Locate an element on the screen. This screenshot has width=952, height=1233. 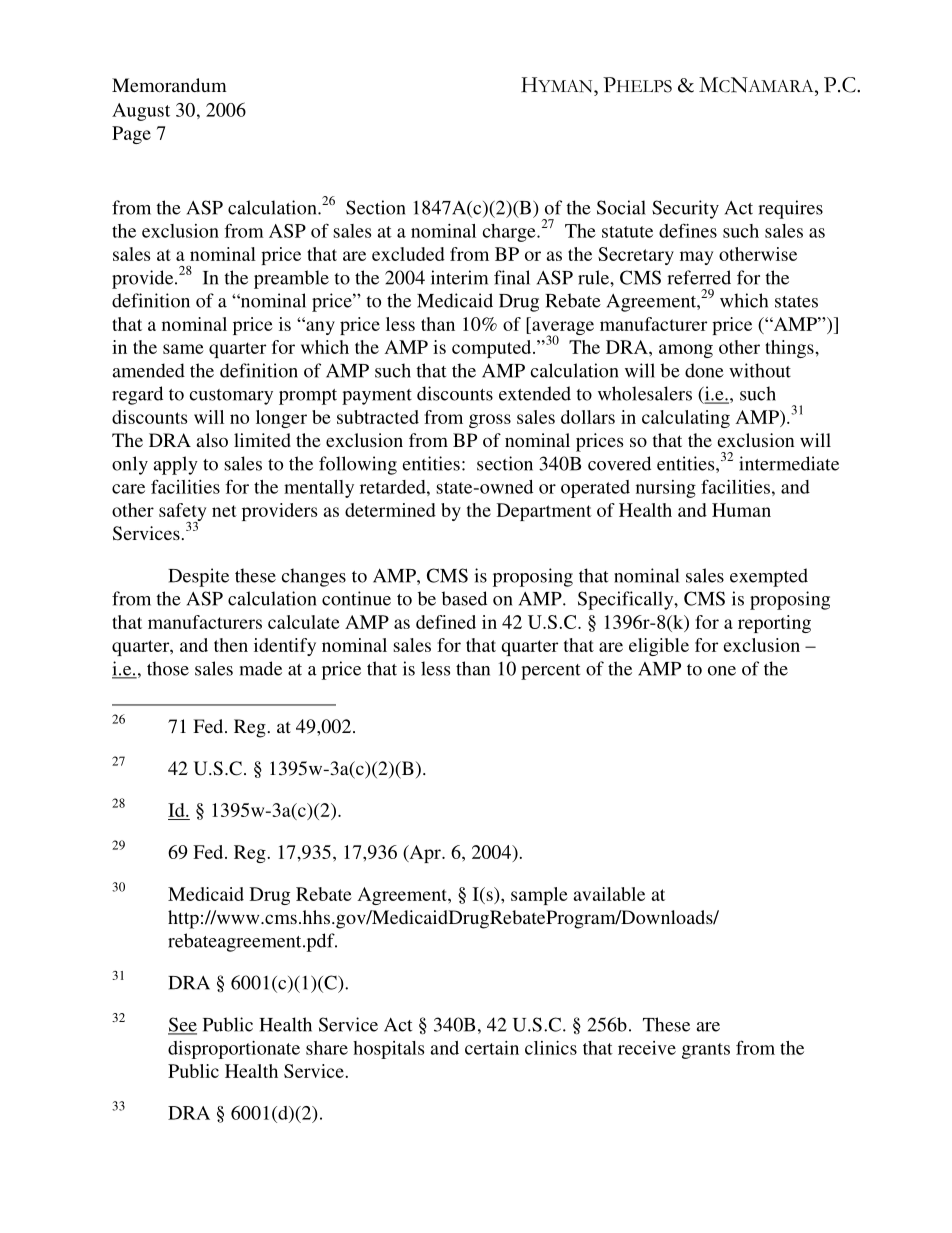
eligible is located at coordinates (659, 647).
